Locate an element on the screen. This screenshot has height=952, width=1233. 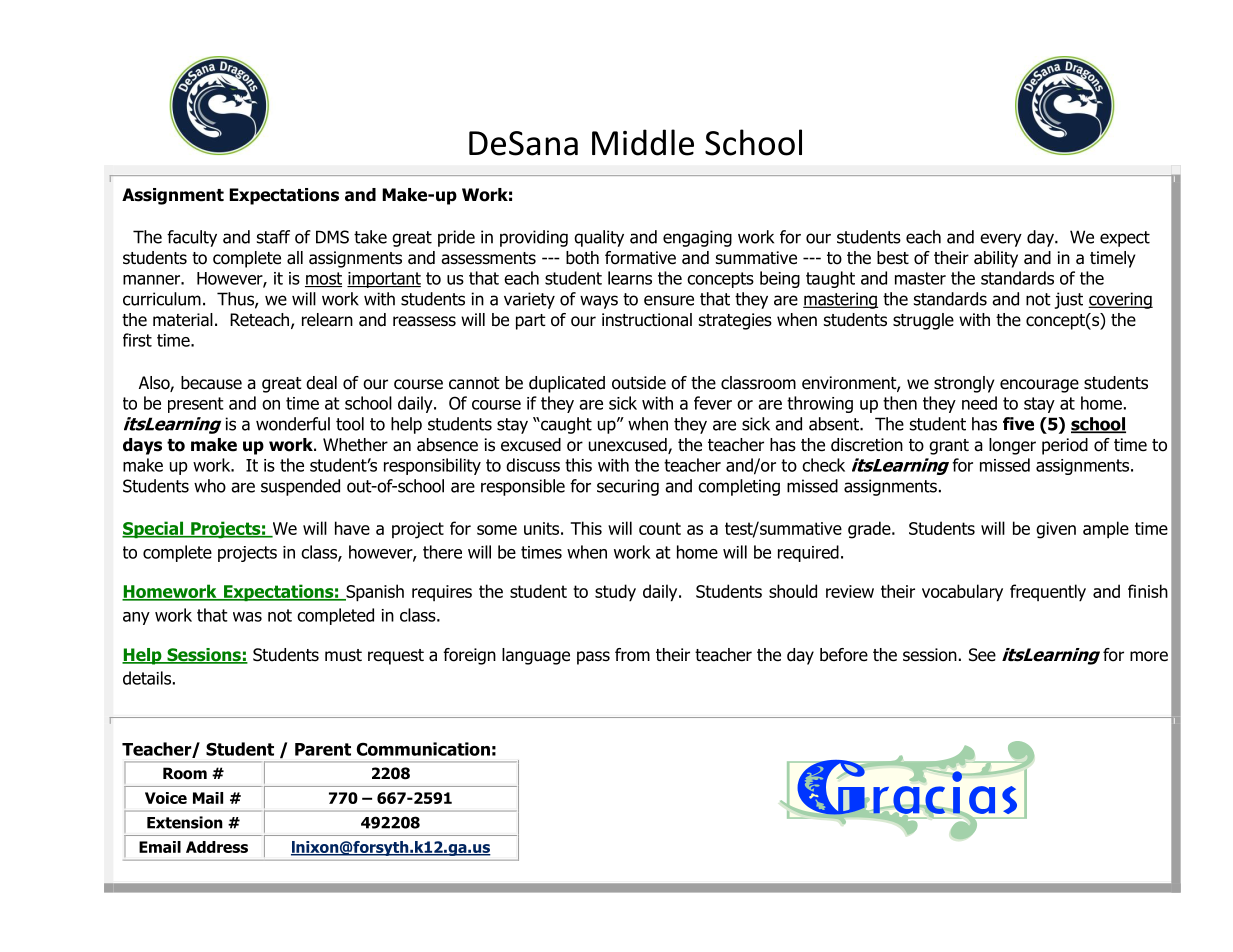
relearn is located at coordinates (327, 320).
